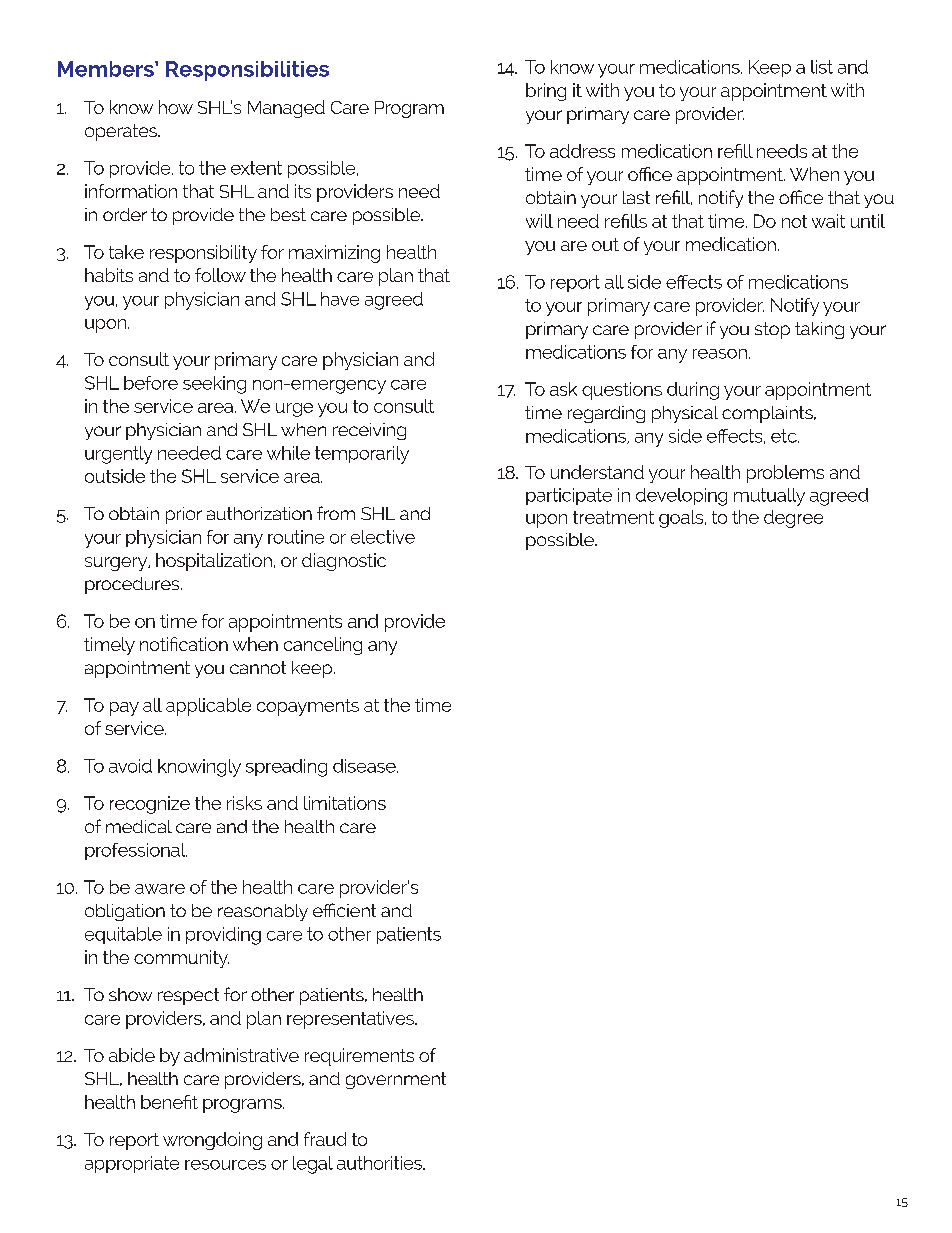  What do you see at coordinates (286, 109) in the screenshot?
I see `Managed` at bounding box center [286, 109].
